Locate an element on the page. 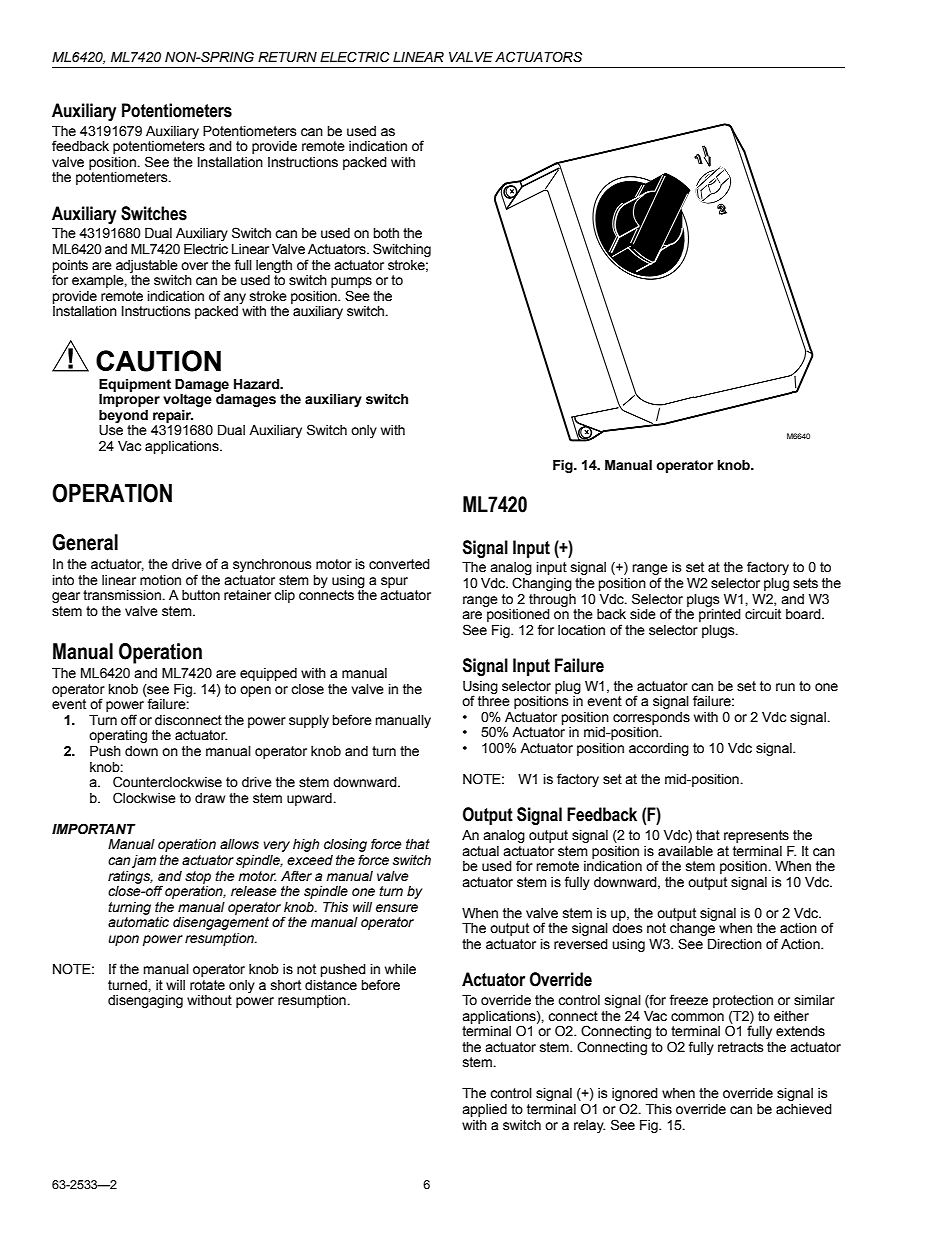 The image size is (952, 1233). disengaging is located at coordinates (145, 1001).
